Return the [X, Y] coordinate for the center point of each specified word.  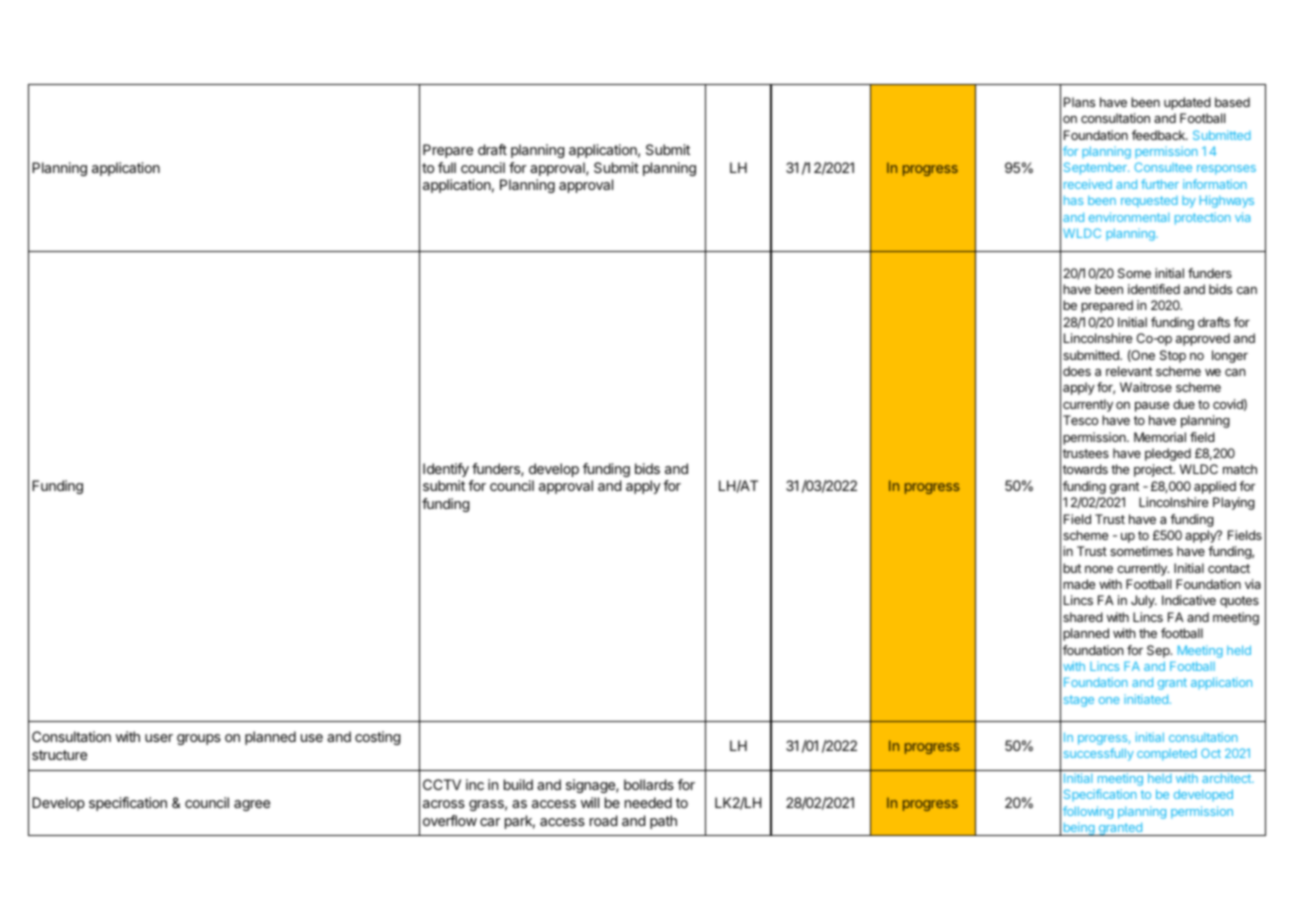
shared [1083, 617]
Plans [1079, 102]
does [1077, 371]
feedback [1159, 135]
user [159, 738]
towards [1085, 469]
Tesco [1080, 420]
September [1096, 168]
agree [252, 805]
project [1154, 470]
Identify [446, 470]
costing [377, 738]
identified [1154, 289]
